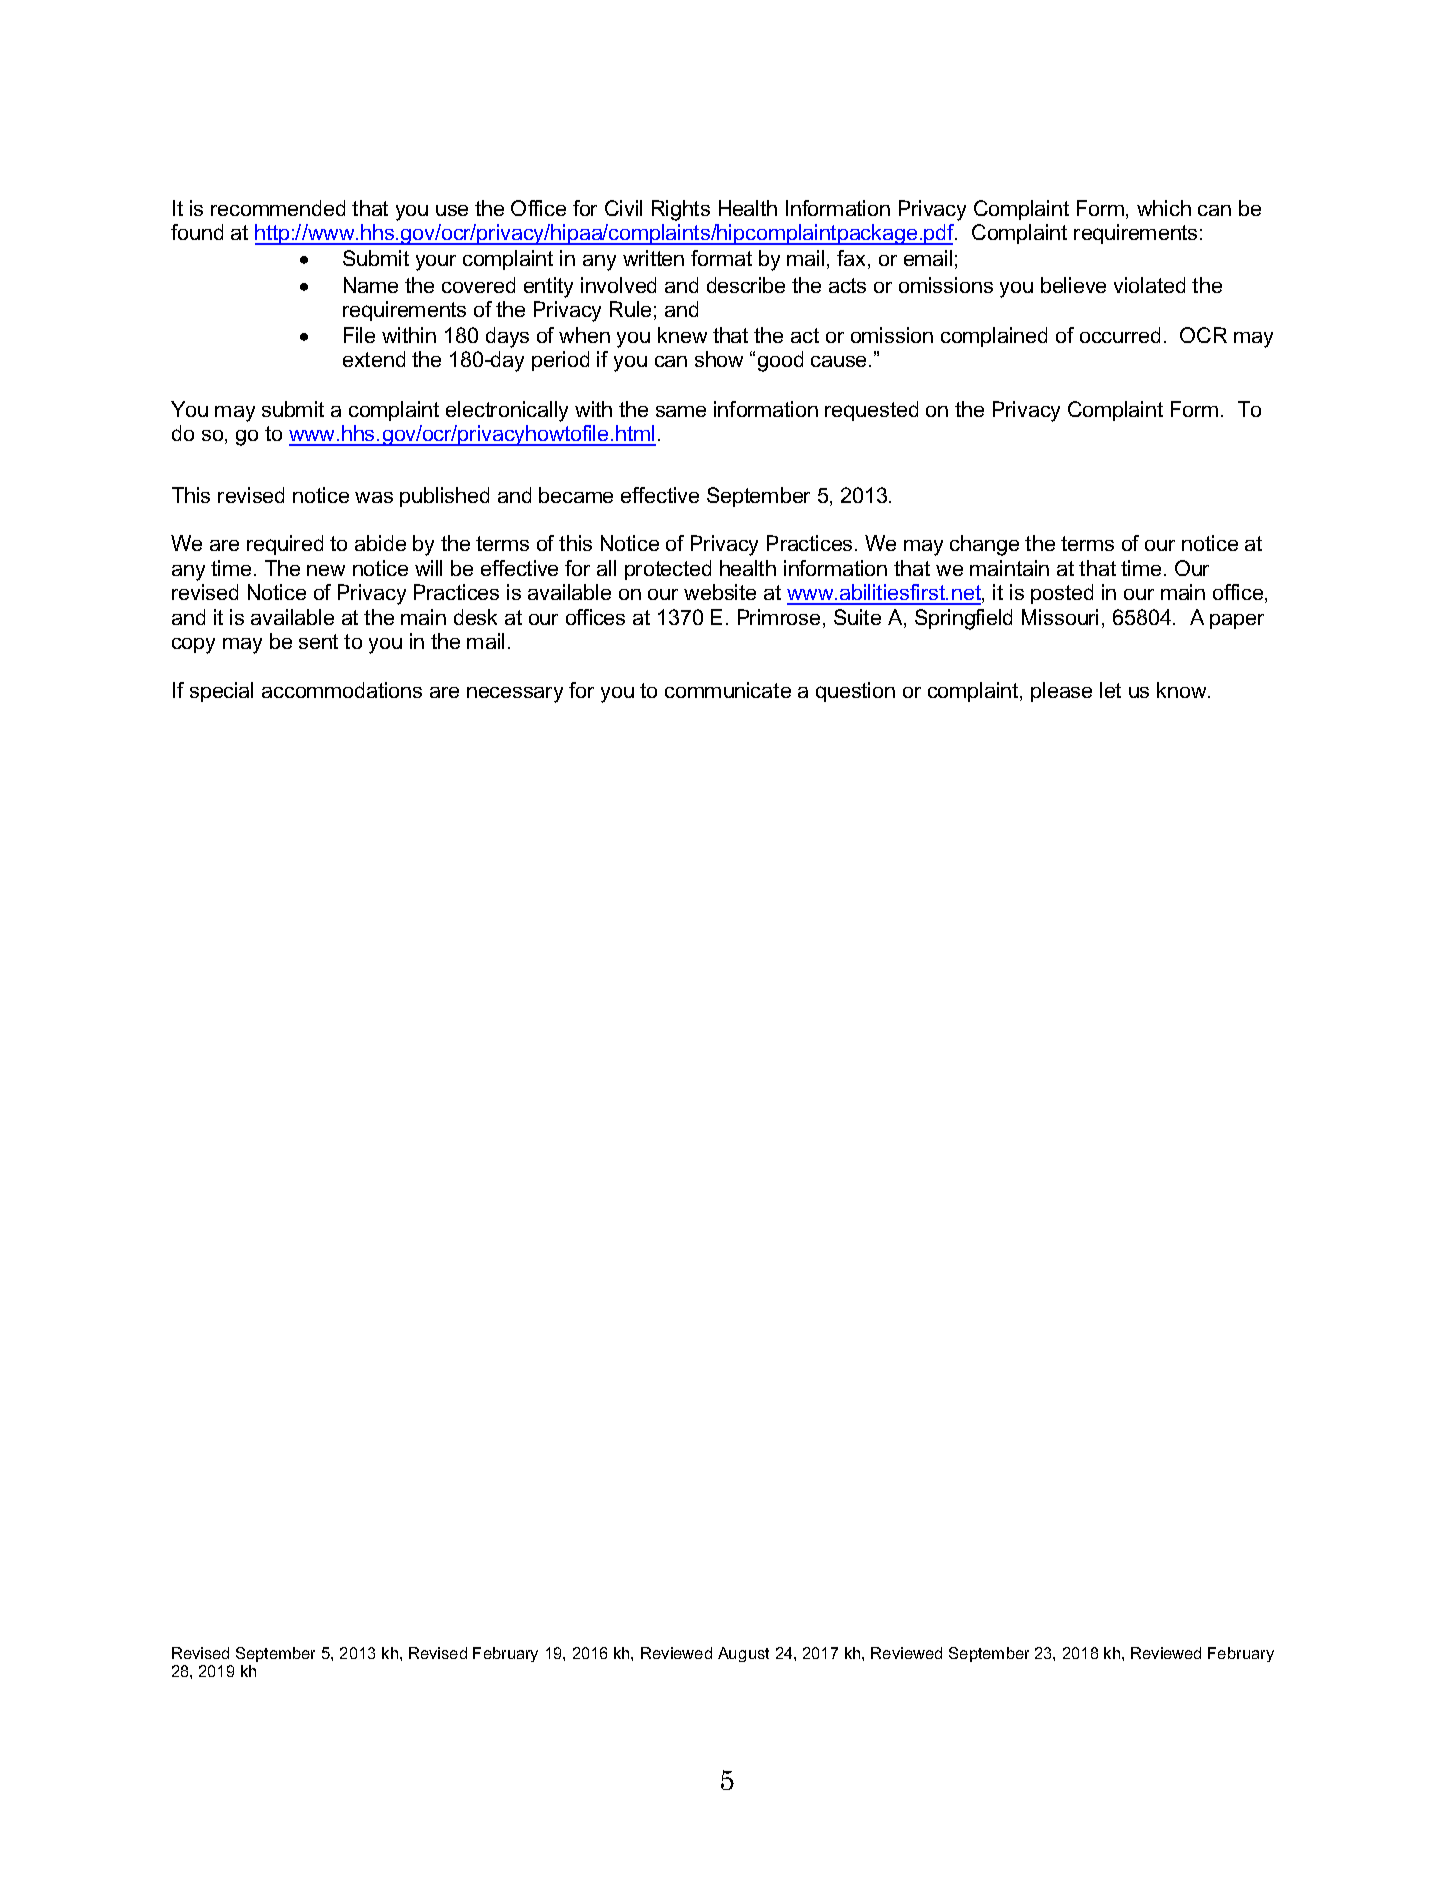 The width and height of the screenshot is (1454, 1882). Describe the element at coordinates (1110, 690) in the screenshot. I see `let` at that location.
